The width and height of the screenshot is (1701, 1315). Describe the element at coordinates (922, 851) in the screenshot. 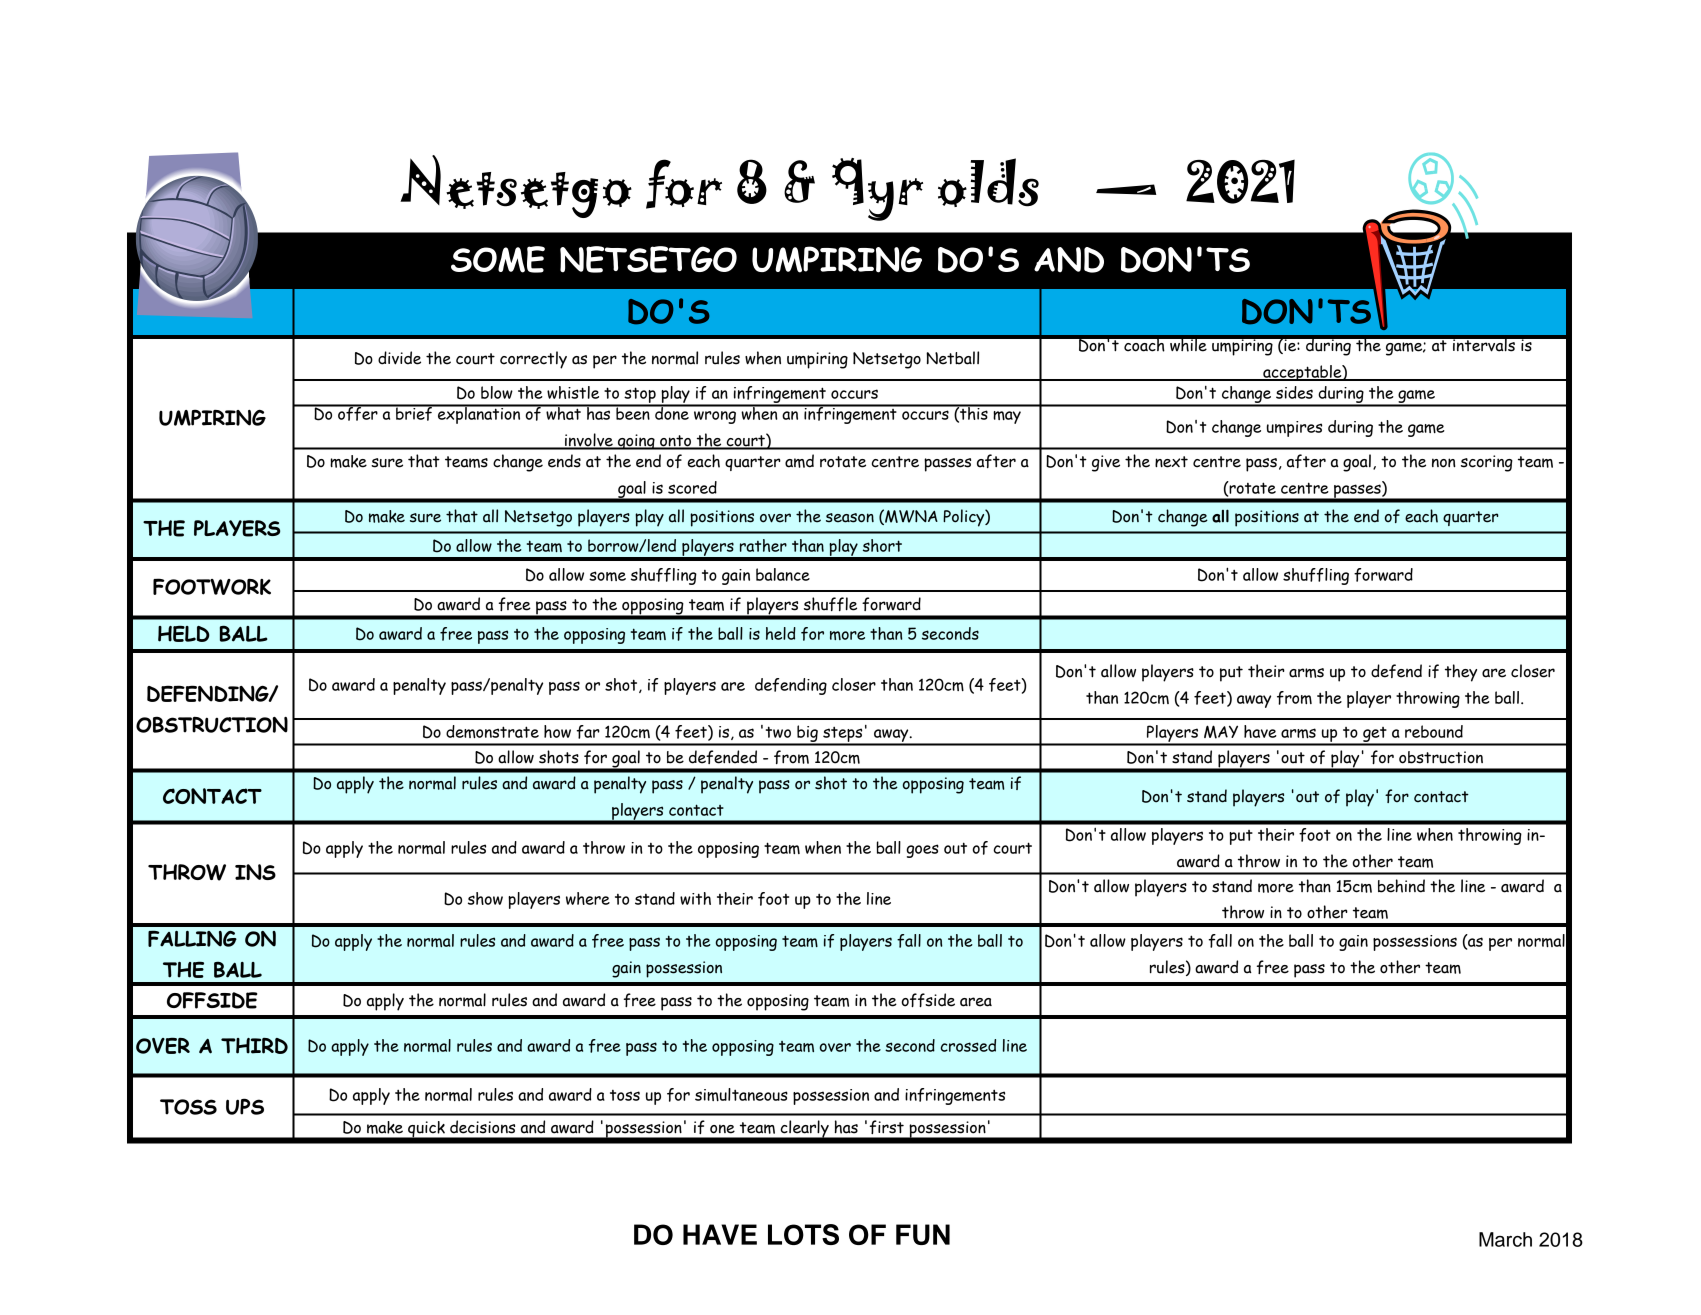

I see `goes` at that location.
